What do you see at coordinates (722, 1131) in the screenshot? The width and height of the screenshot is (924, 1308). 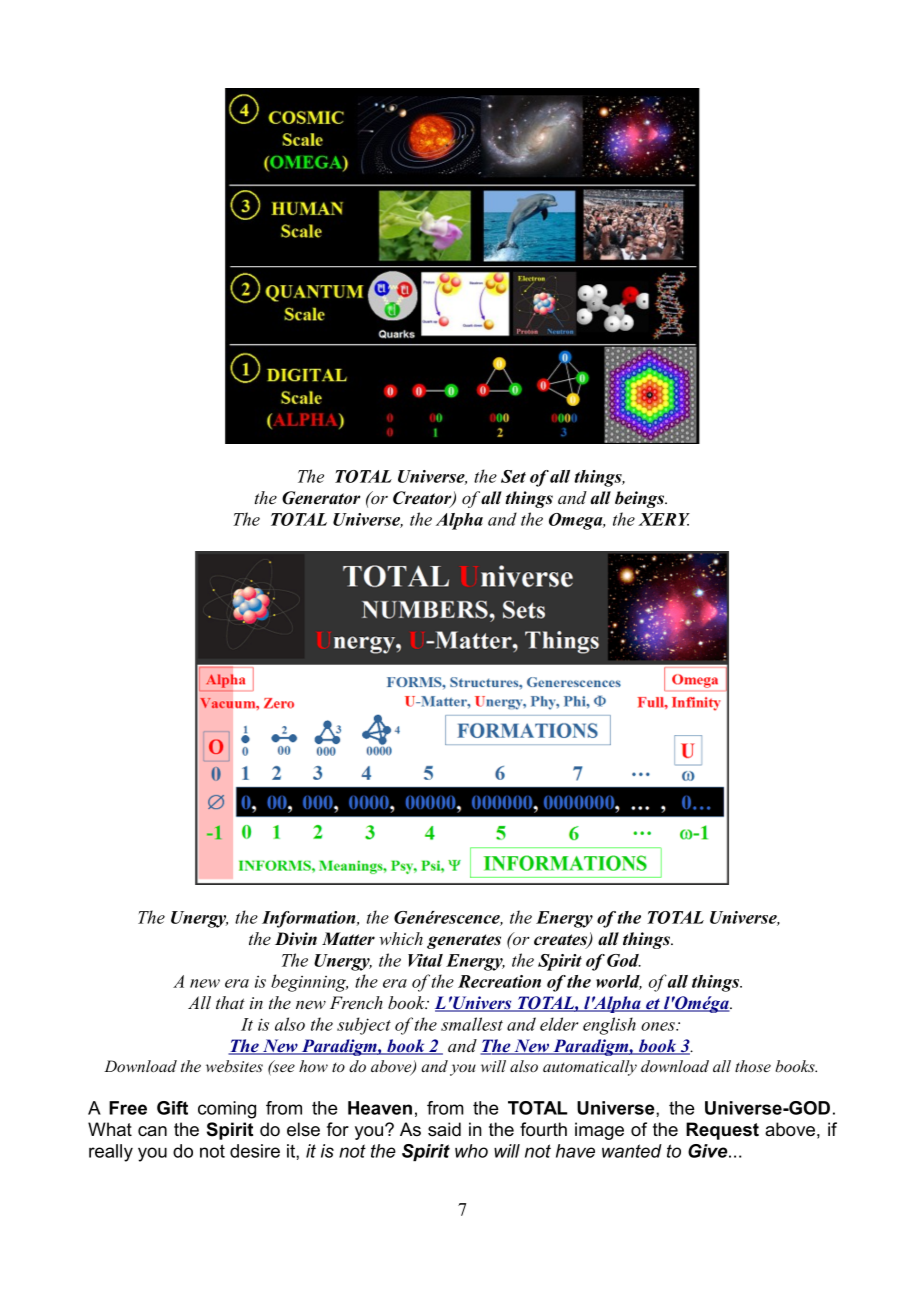 I see `Request` at bounding box center [722, 1131].
